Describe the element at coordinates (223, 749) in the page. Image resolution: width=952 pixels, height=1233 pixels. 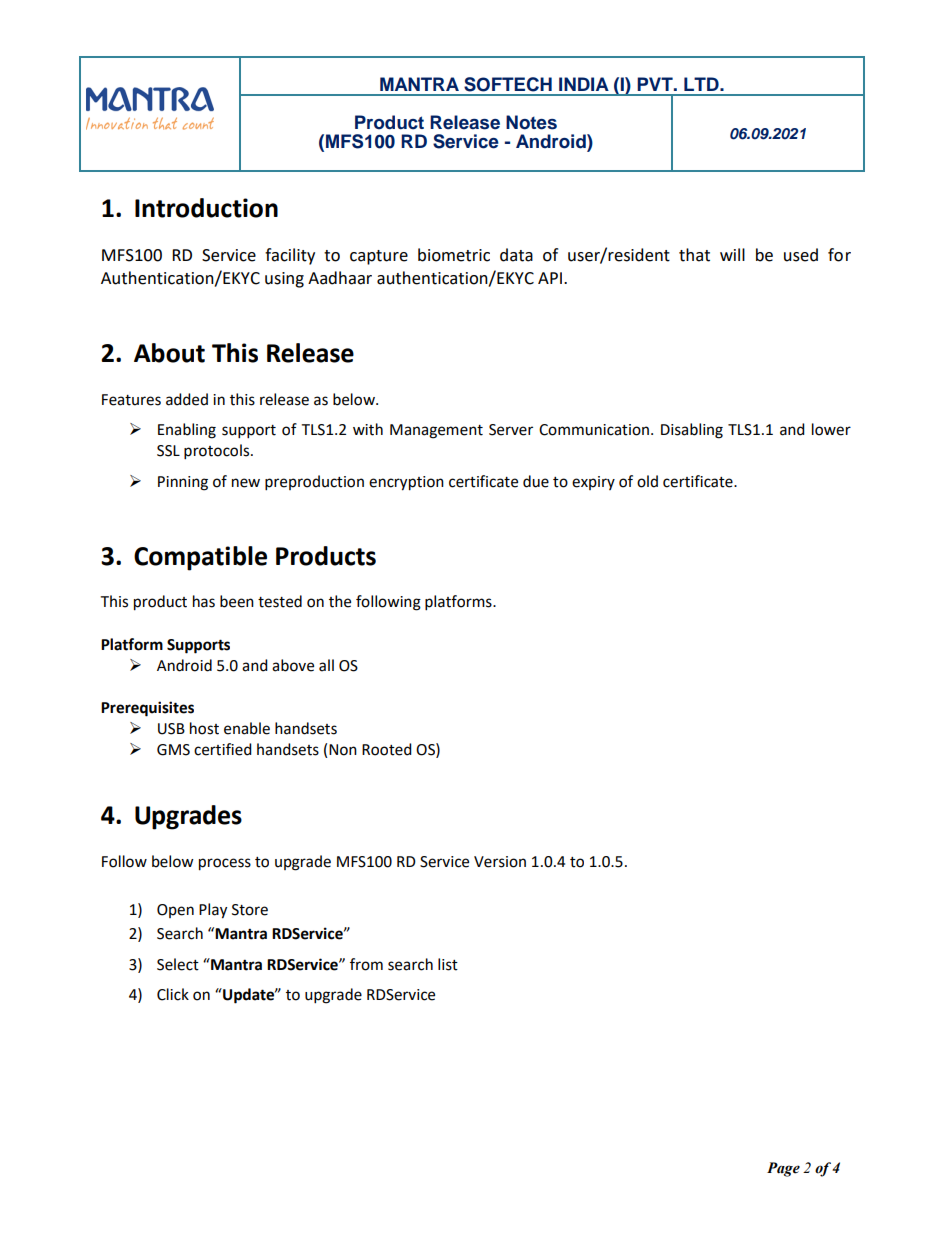
I see `certified` at that location.
